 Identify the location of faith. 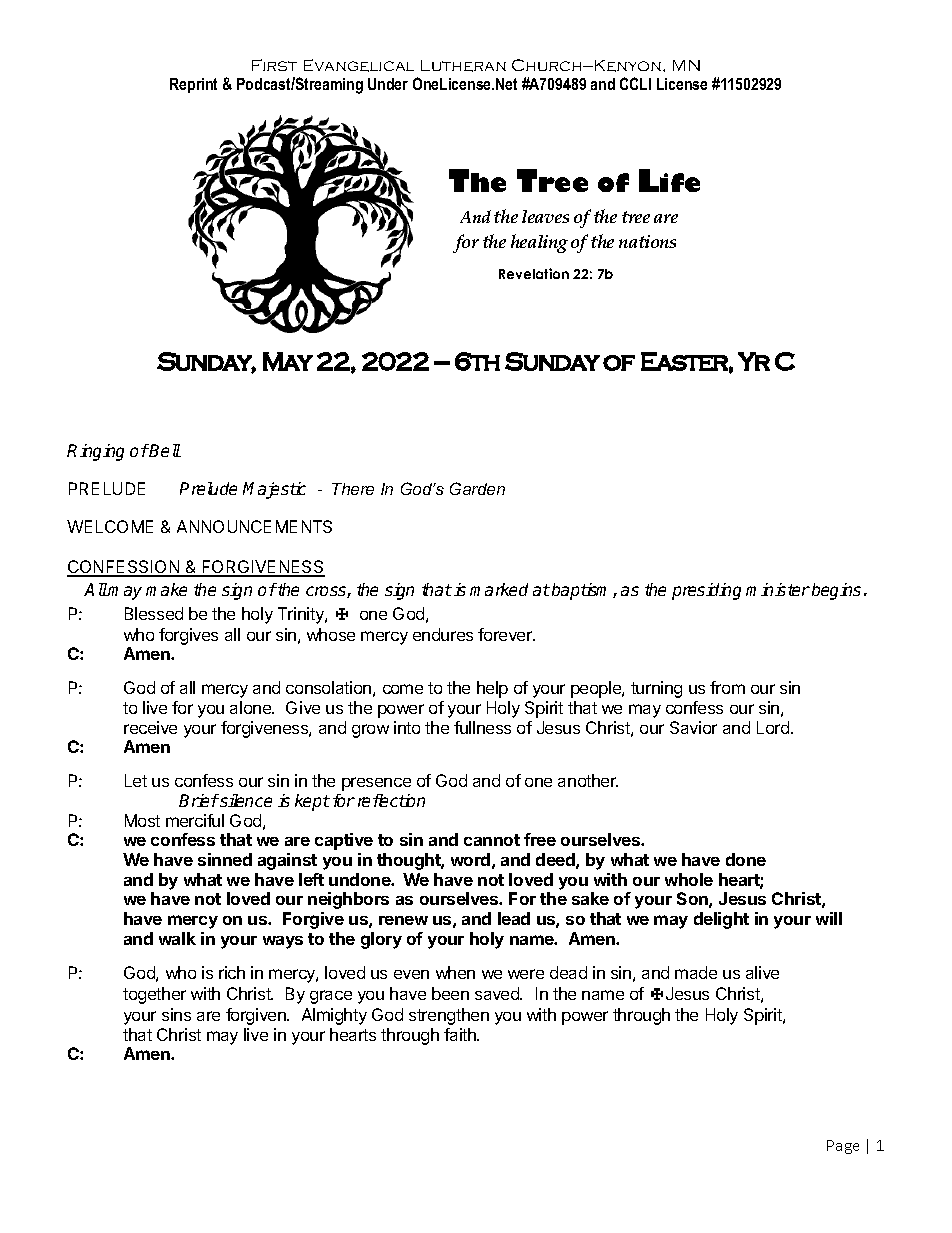
(461, 1034).
